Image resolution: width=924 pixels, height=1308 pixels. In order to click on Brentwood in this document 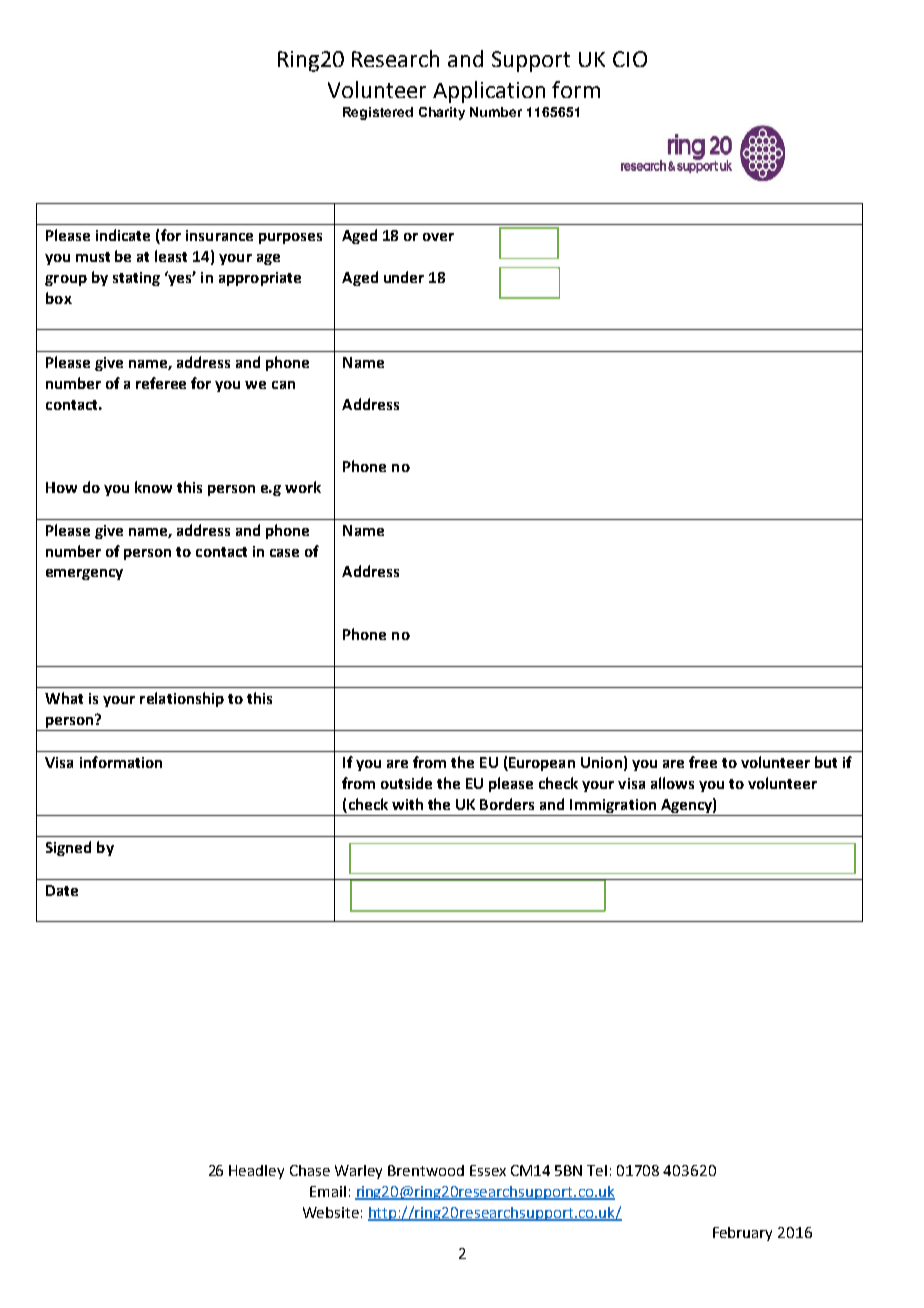, I will do `click(426, 1170)`.
